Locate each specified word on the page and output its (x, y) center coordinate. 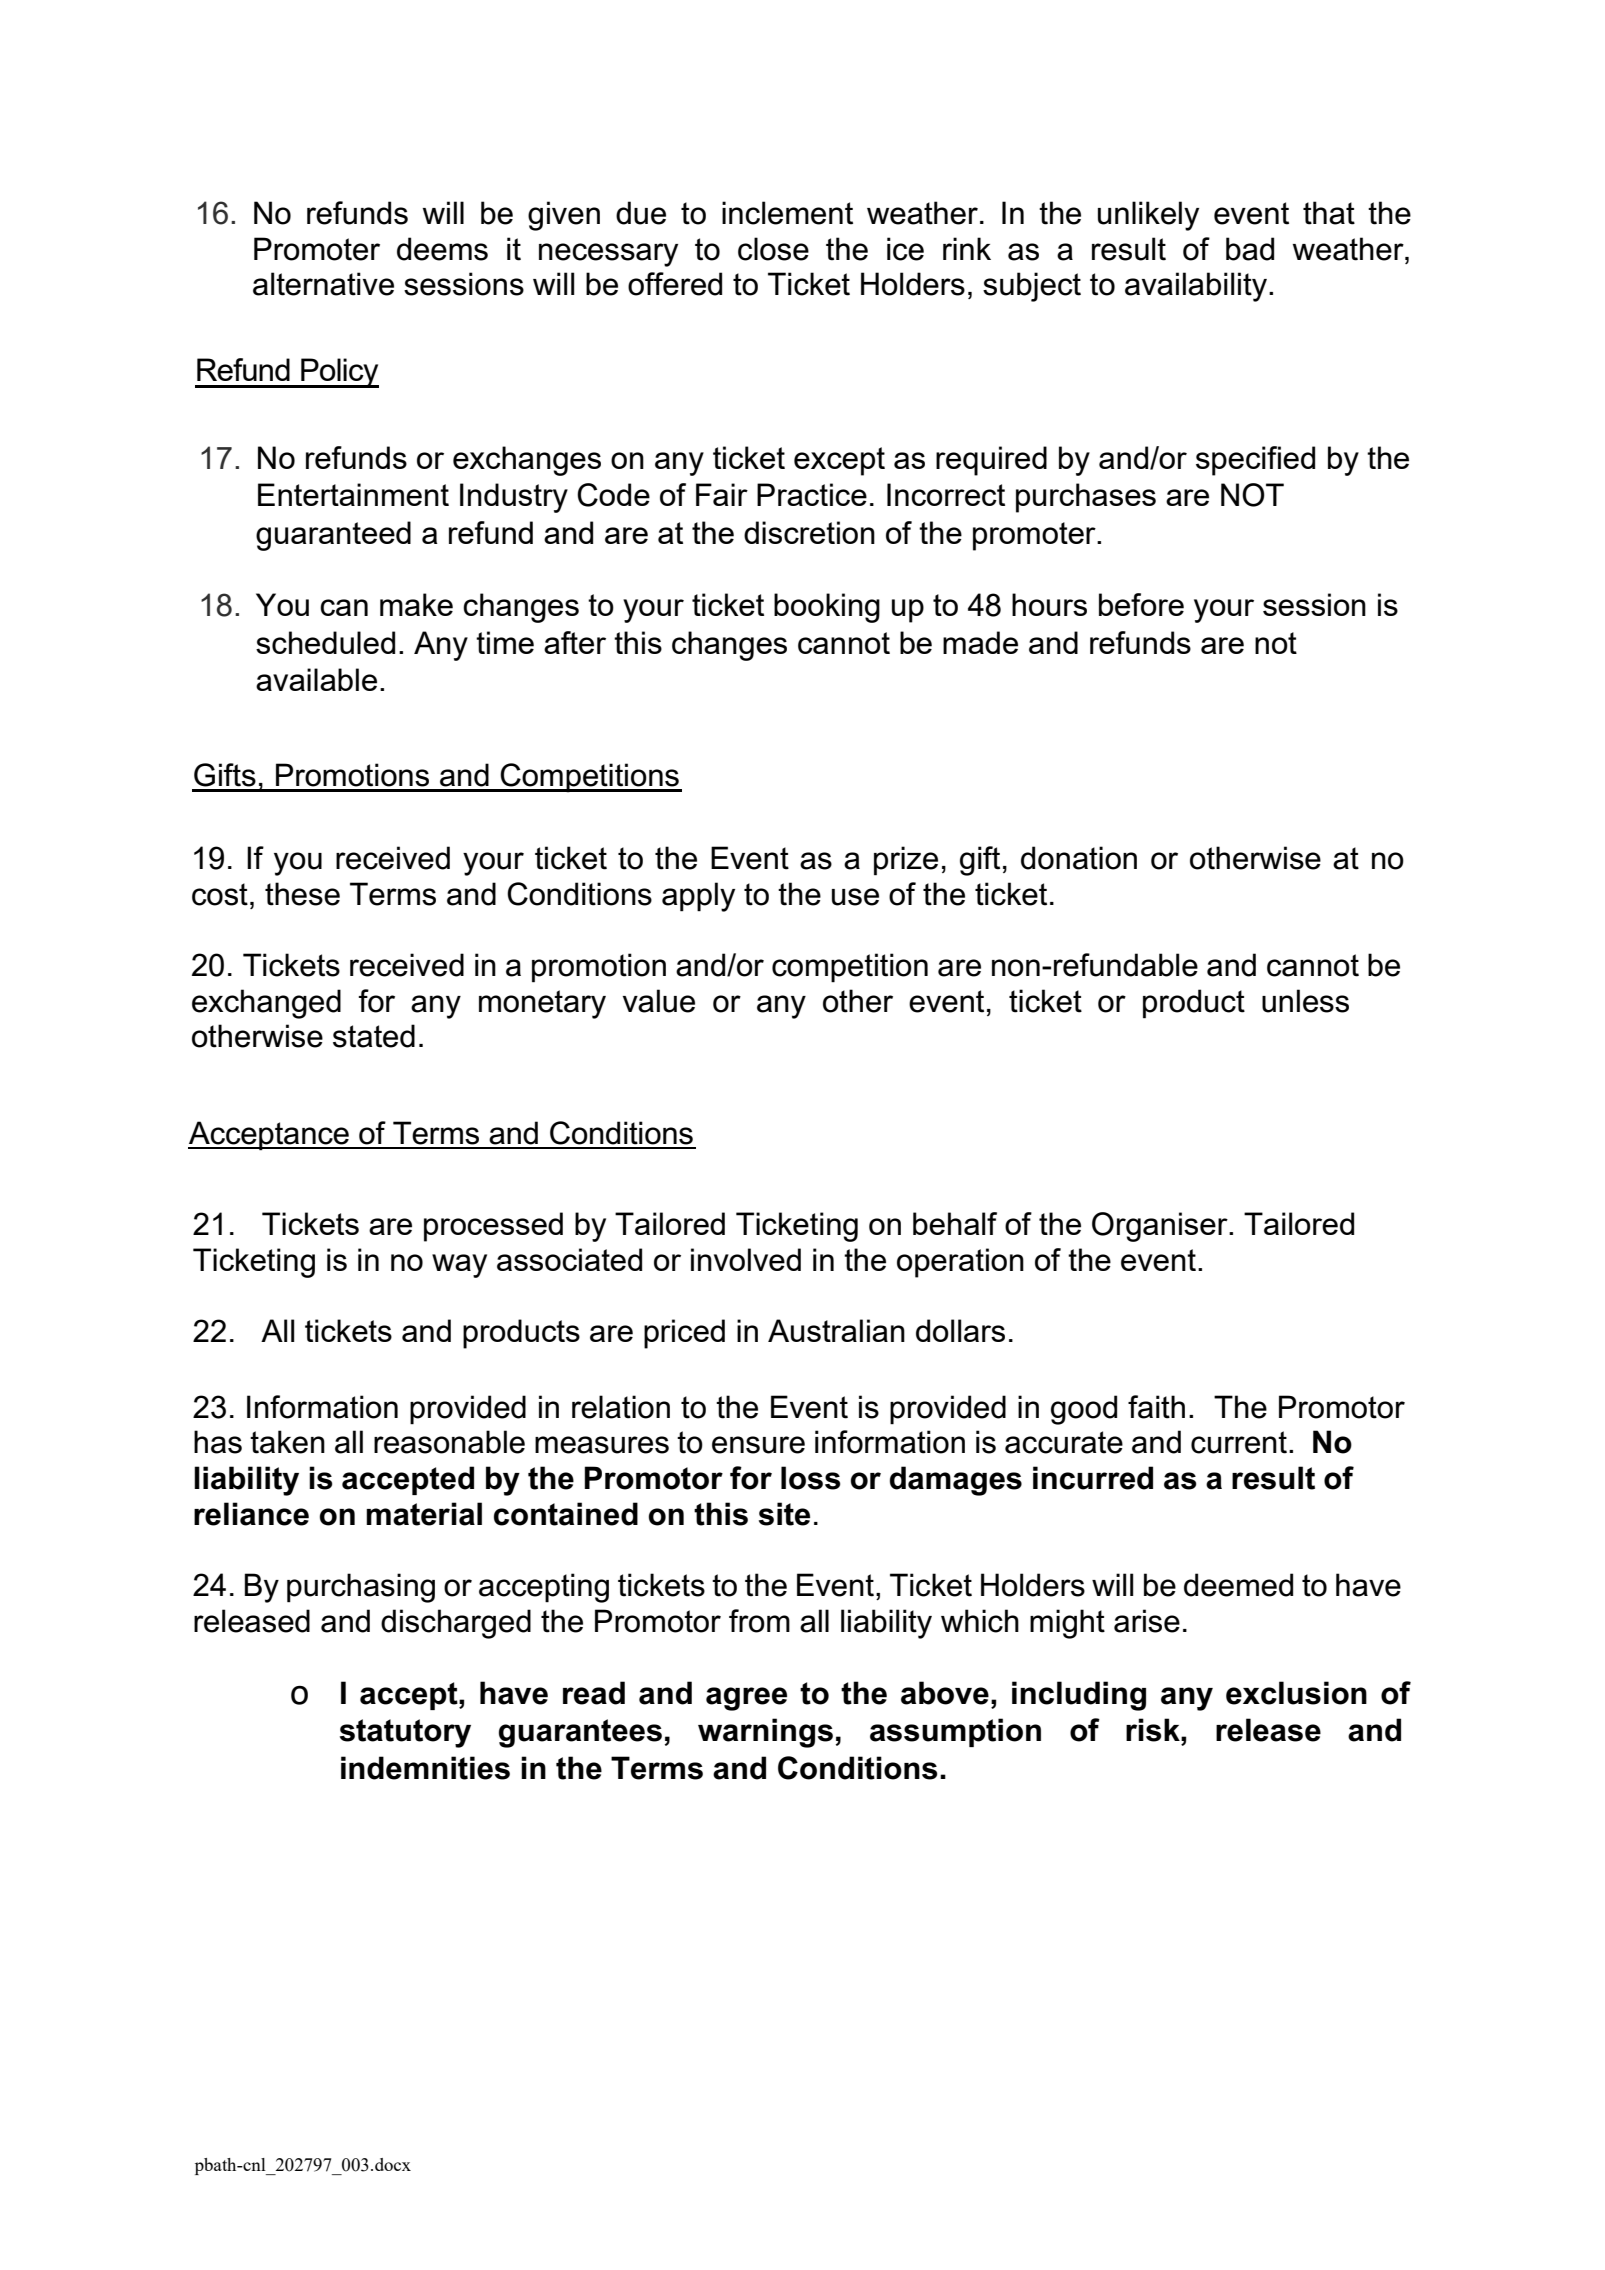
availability (1196, 287)
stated (374, 1036)
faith (1156, 1407)
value (659, 1001)
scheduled (325, 642)
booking (827, 608)
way (459, 1266)
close (773, 249)
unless (1305, 1001)
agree (746, 1699)
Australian (836, 1330)
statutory (405, 1733)
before (1141, 604)
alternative (323, 284)
